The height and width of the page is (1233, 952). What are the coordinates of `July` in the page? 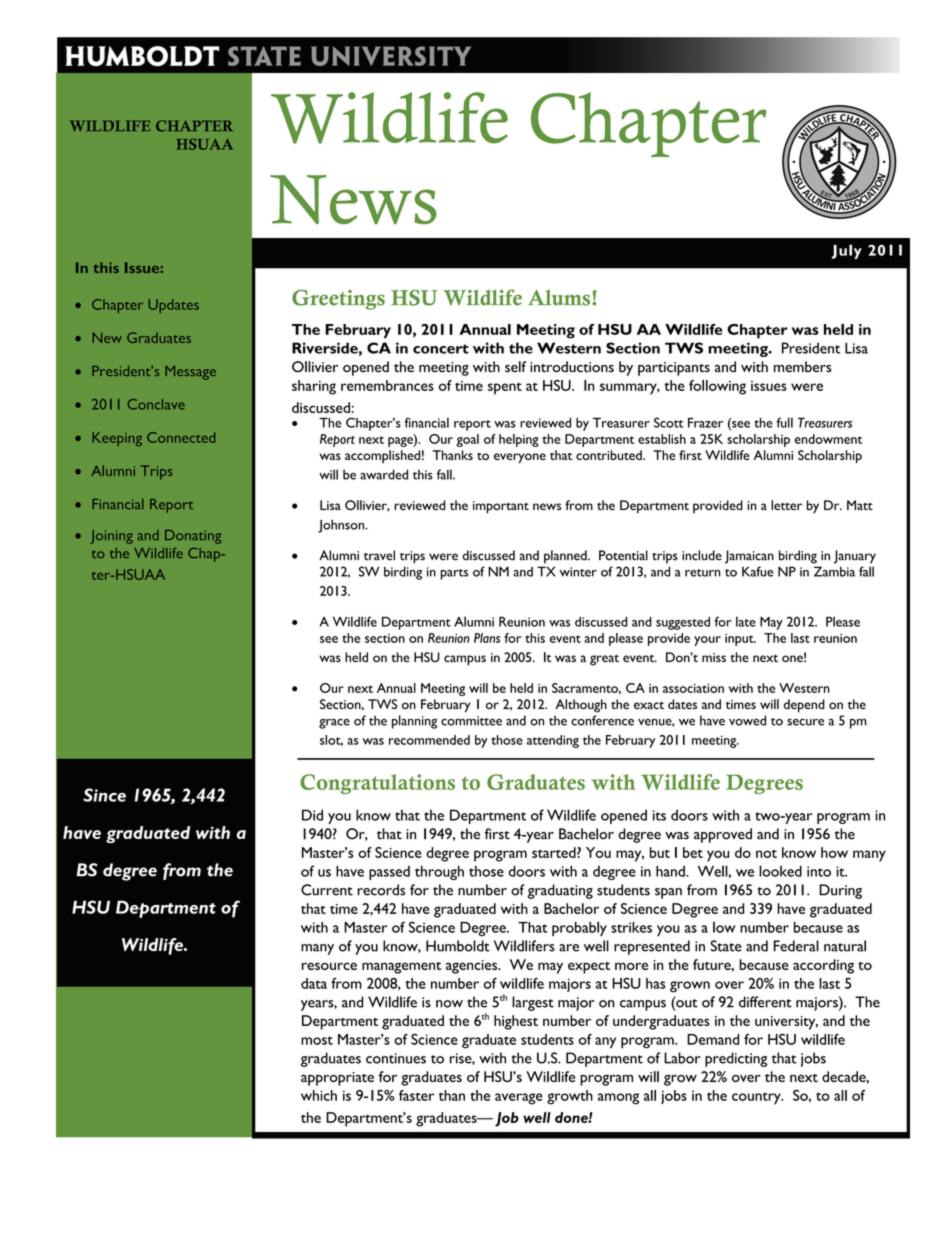 It's located at (847, 251).
